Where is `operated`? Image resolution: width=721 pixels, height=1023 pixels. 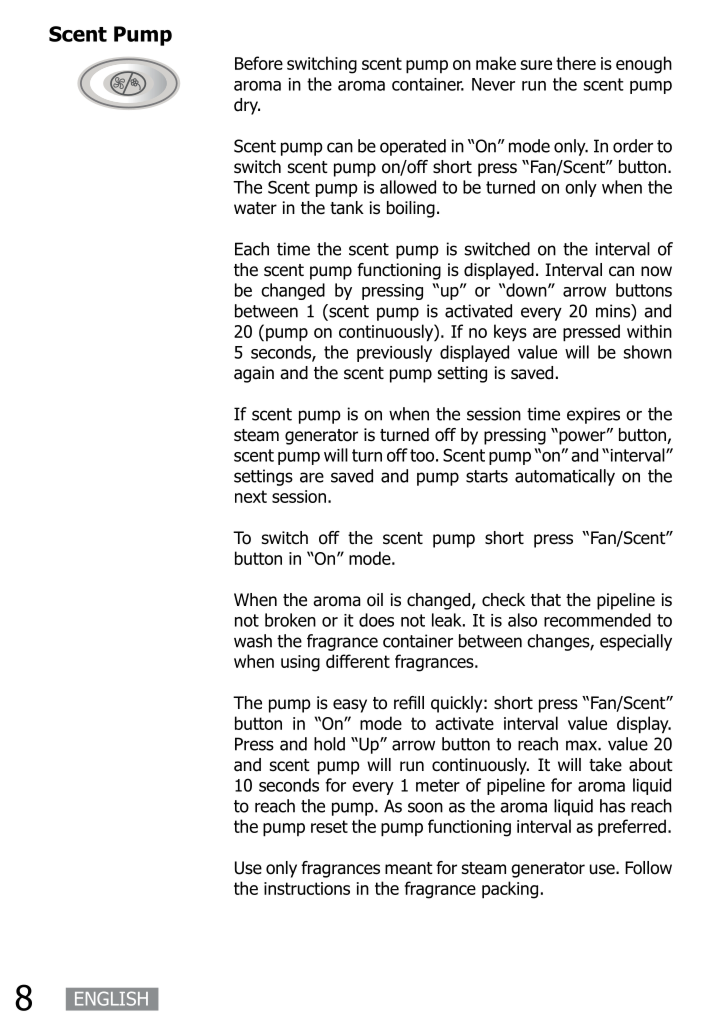 operated is located at coordinates (413, 147).
